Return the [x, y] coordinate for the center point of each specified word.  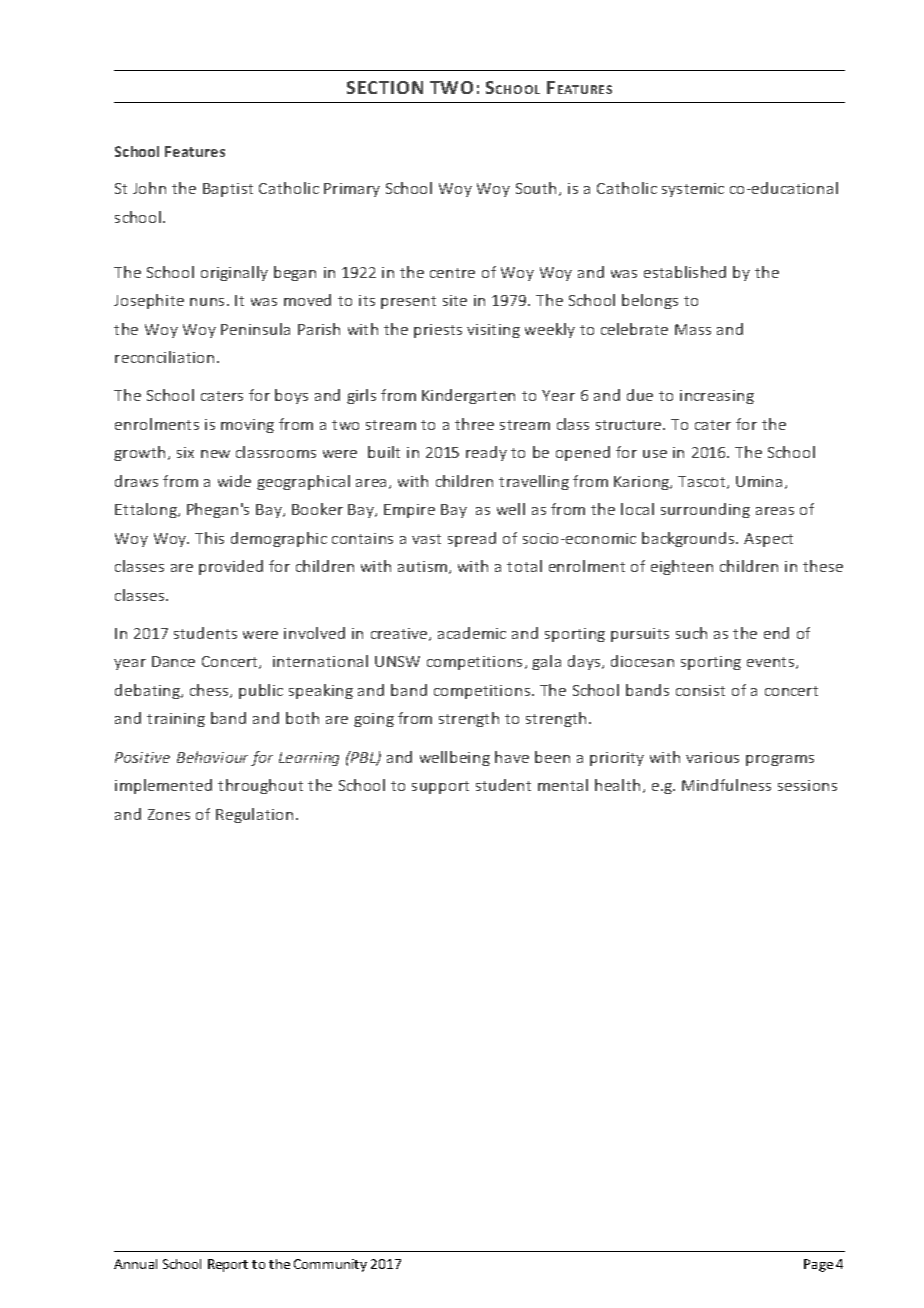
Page [818, 1265]
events [770, 662]
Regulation [254, 815]
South [536, 188]
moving [247, 426]
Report [228, 1265]
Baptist [228, 190]
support [440, 787]
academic [472, 633]
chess [210, 691]
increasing [717, 397]
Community [330, 1265]
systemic [693, 190]
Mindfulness [726, 785]
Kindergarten [468, 396]
